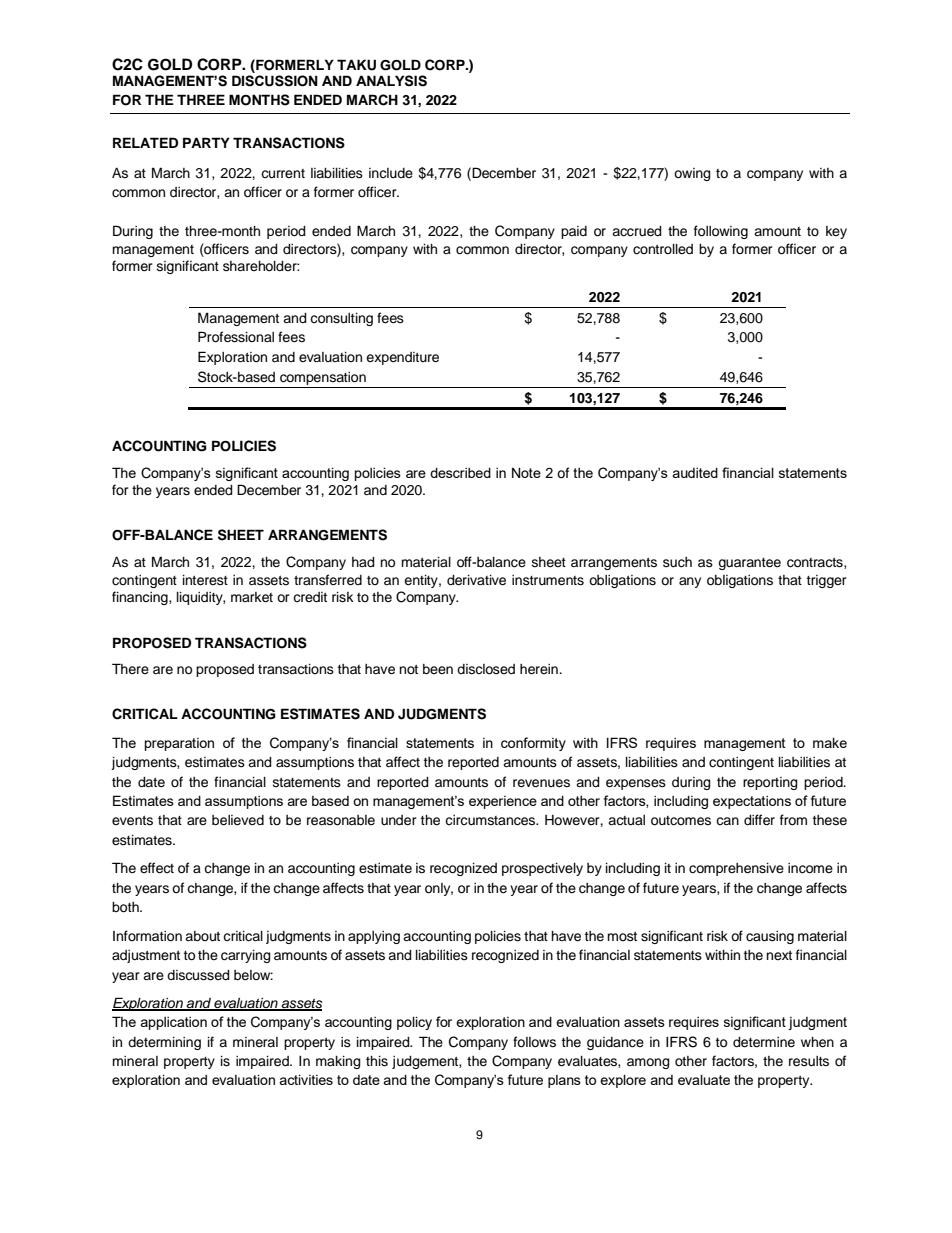 The image size is (952, 1233). What do you see at coordinates (206, 142) in the document?
I see `PARTY` at bounding box center [206, 142].
